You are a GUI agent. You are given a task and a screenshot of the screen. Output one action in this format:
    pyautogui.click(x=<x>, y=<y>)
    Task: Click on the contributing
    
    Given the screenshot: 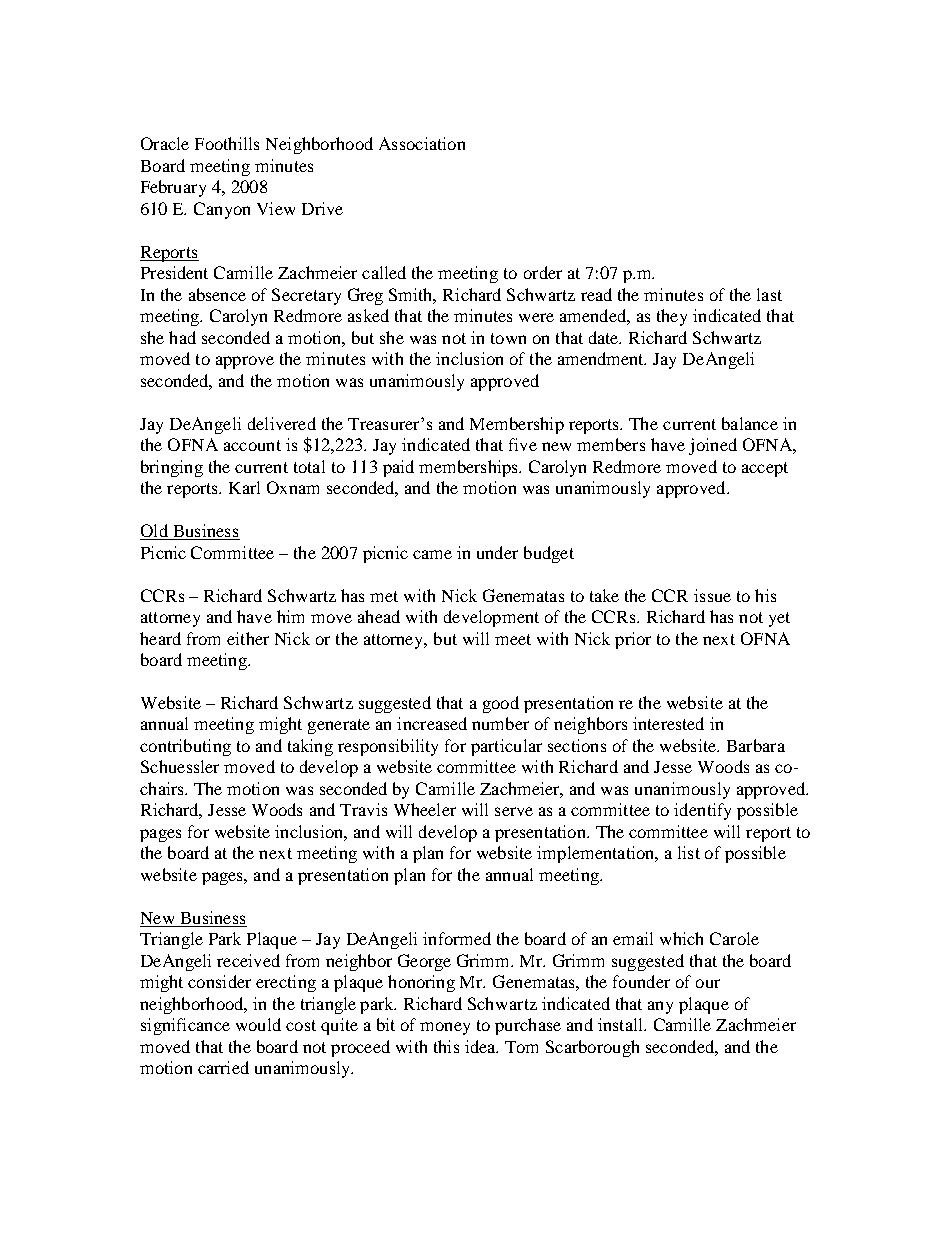 What is the action you would take?
    pyautogui.click(x=185, y=747)
